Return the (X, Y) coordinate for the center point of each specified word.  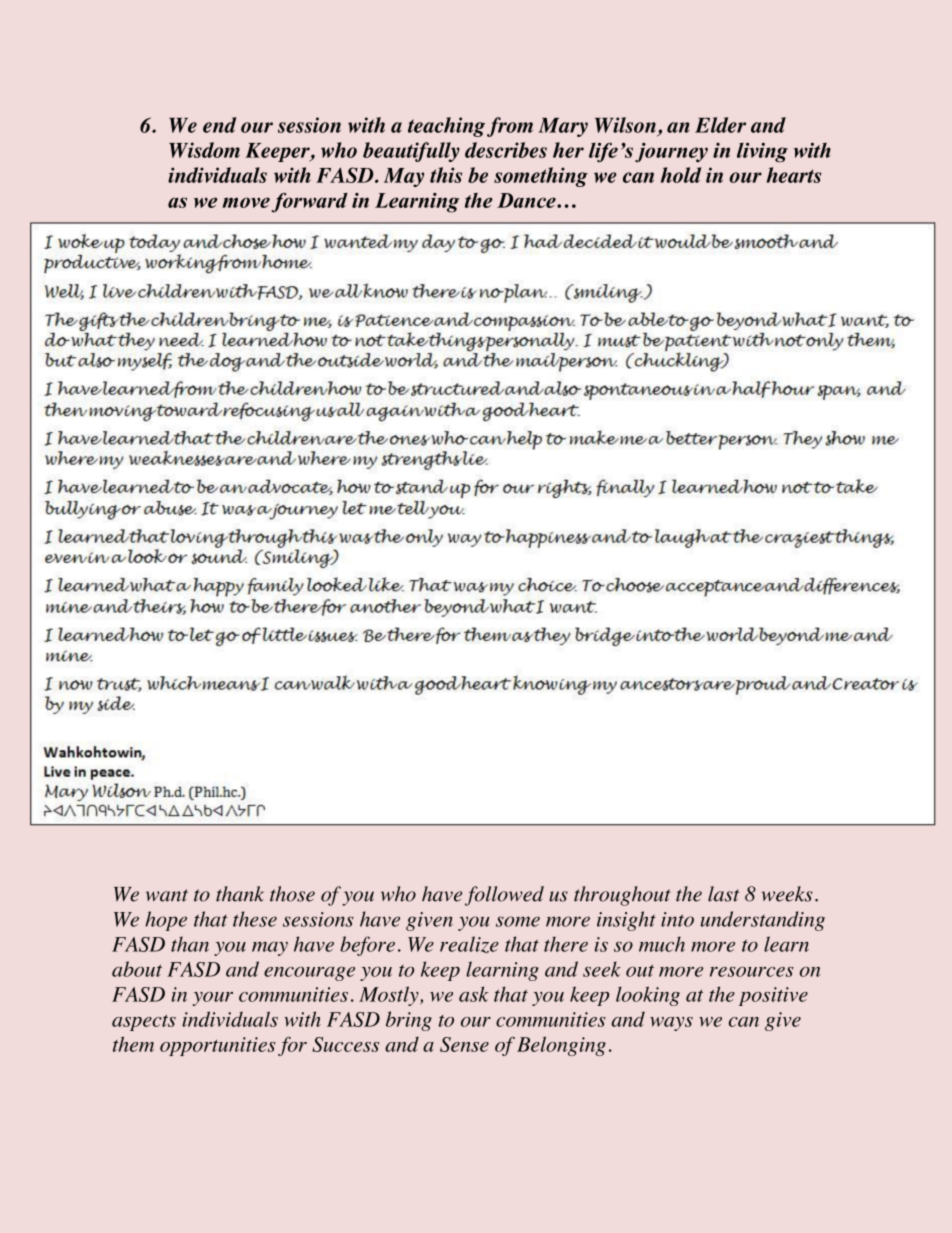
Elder (720, 125)
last (723, 894)
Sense (464, 1044)
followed (504, 896)
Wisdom (204, 150)
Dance (527, 200)
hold (681, 175)
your (213, 999)
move (246, 202)
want (167, 895)
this (446, 175)
